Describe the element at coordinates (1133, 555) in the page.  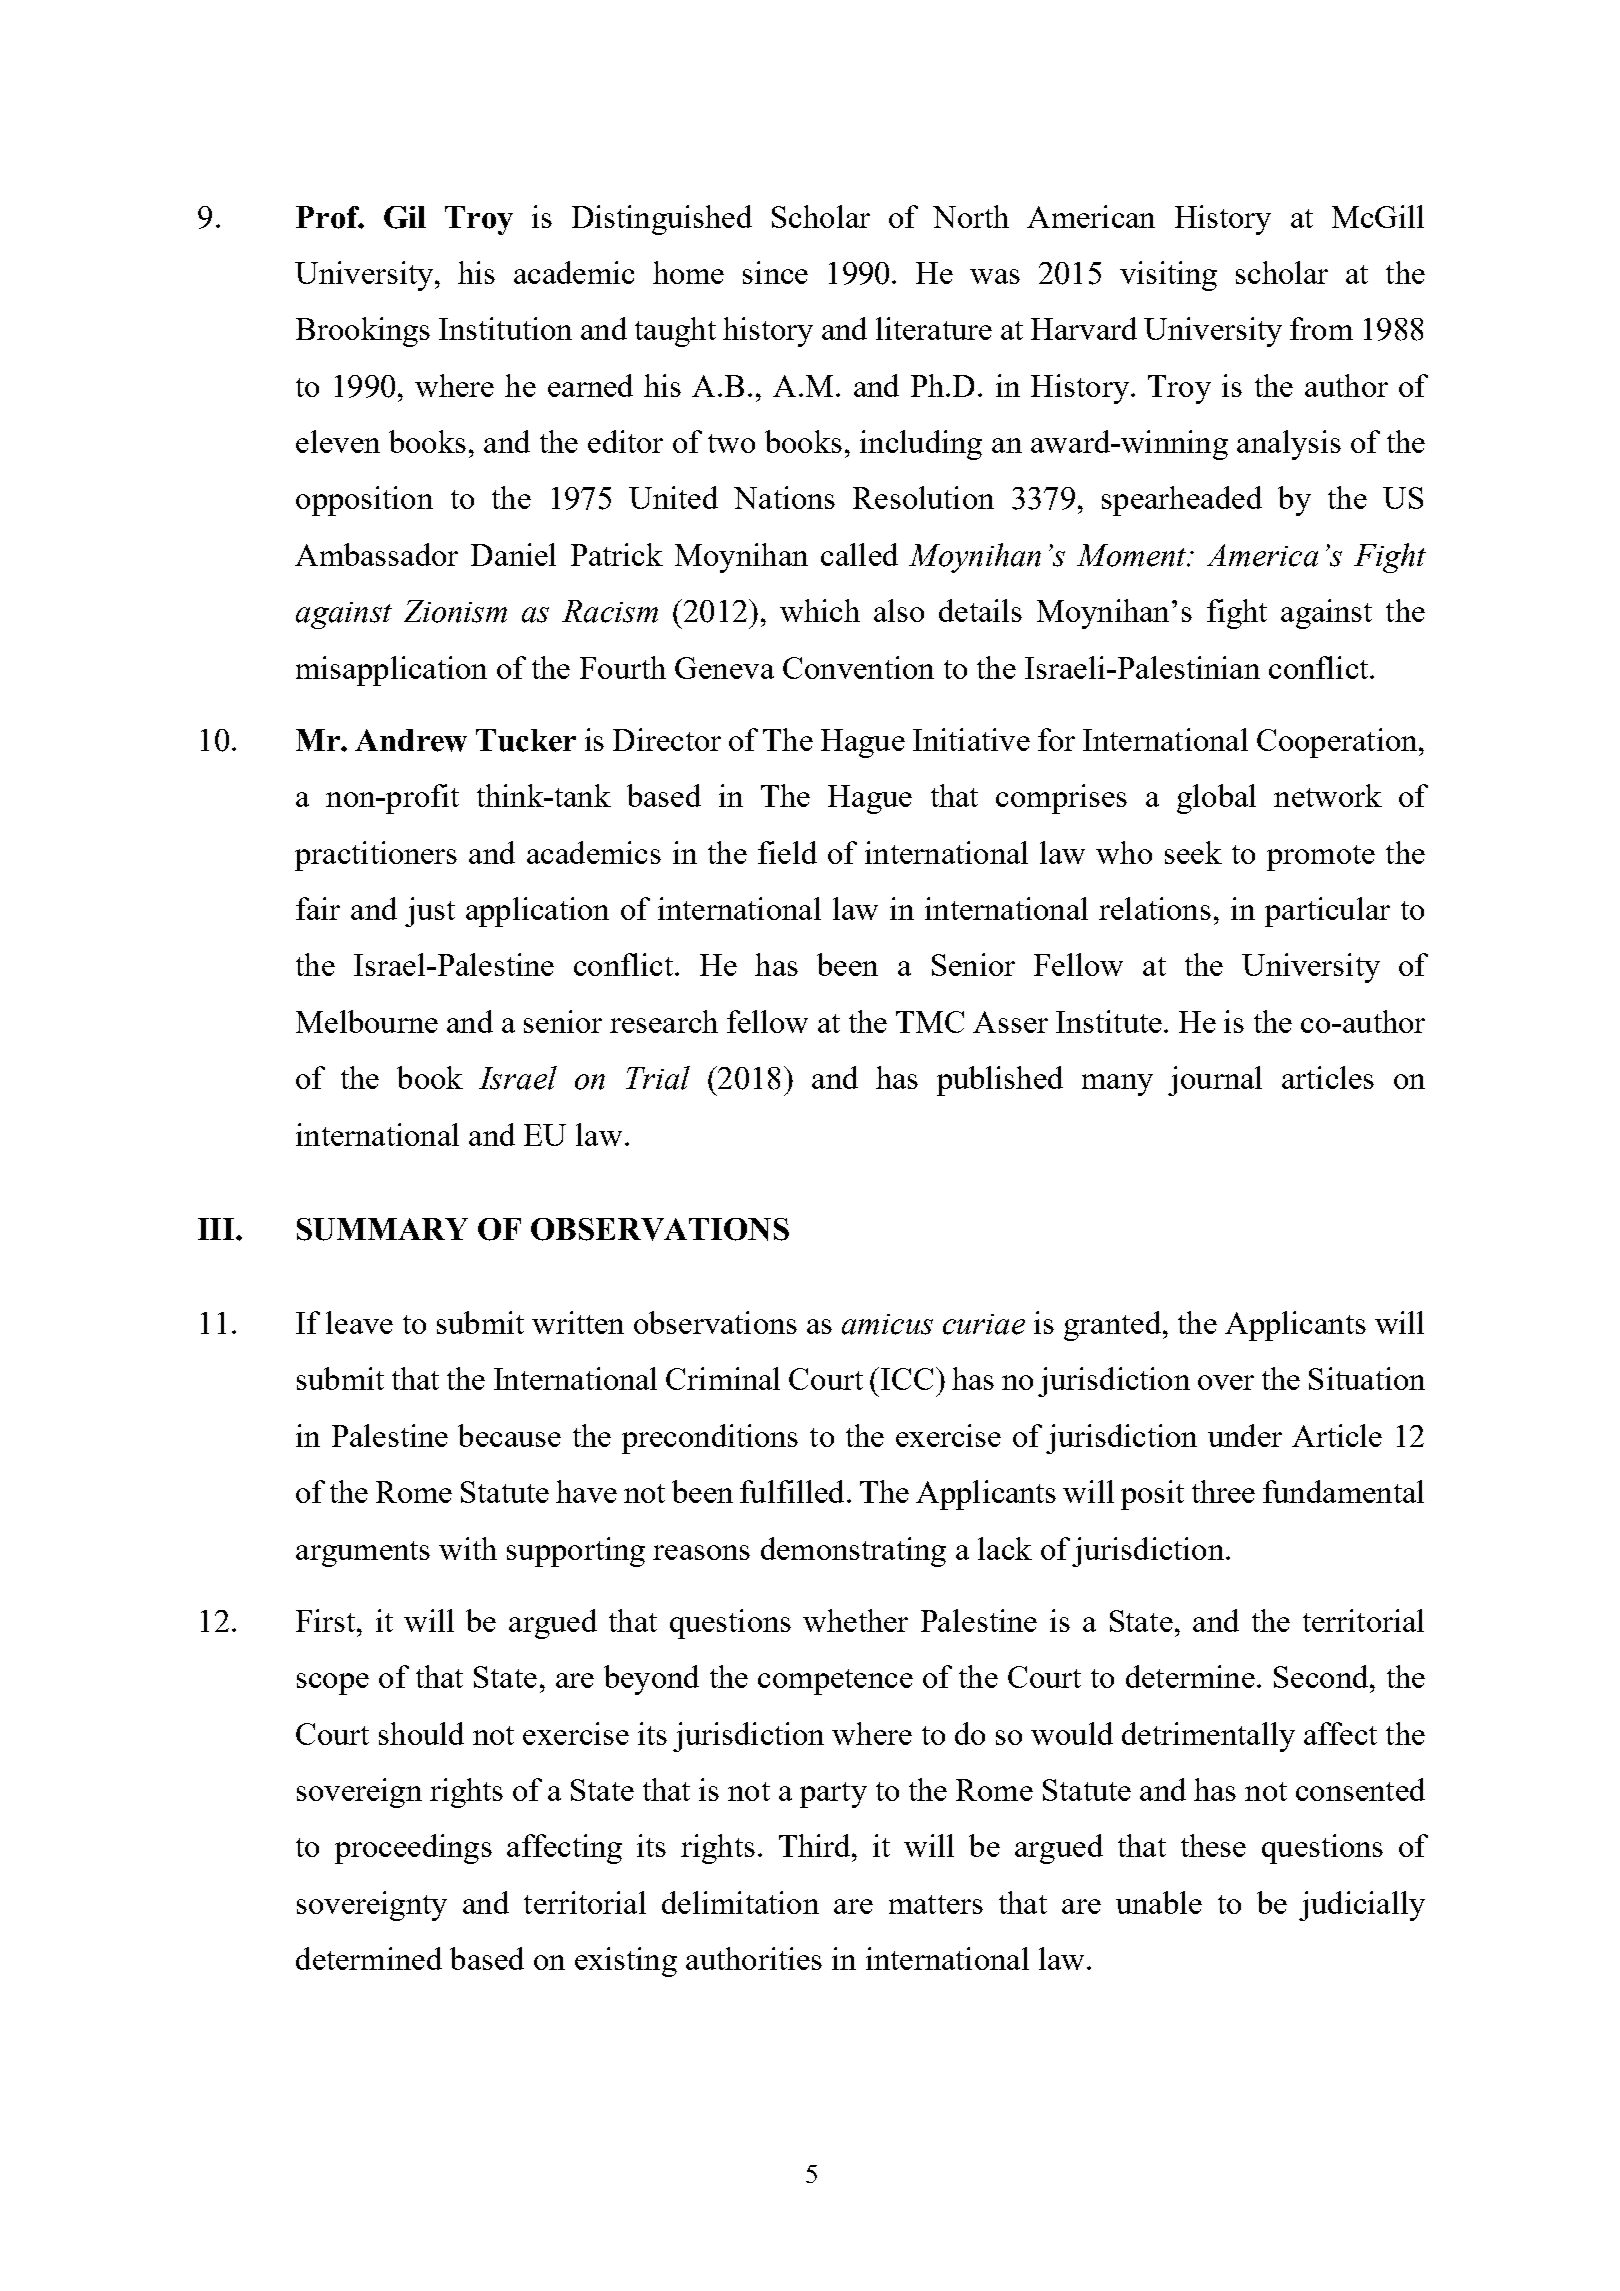
I see `Moment` at that location.
